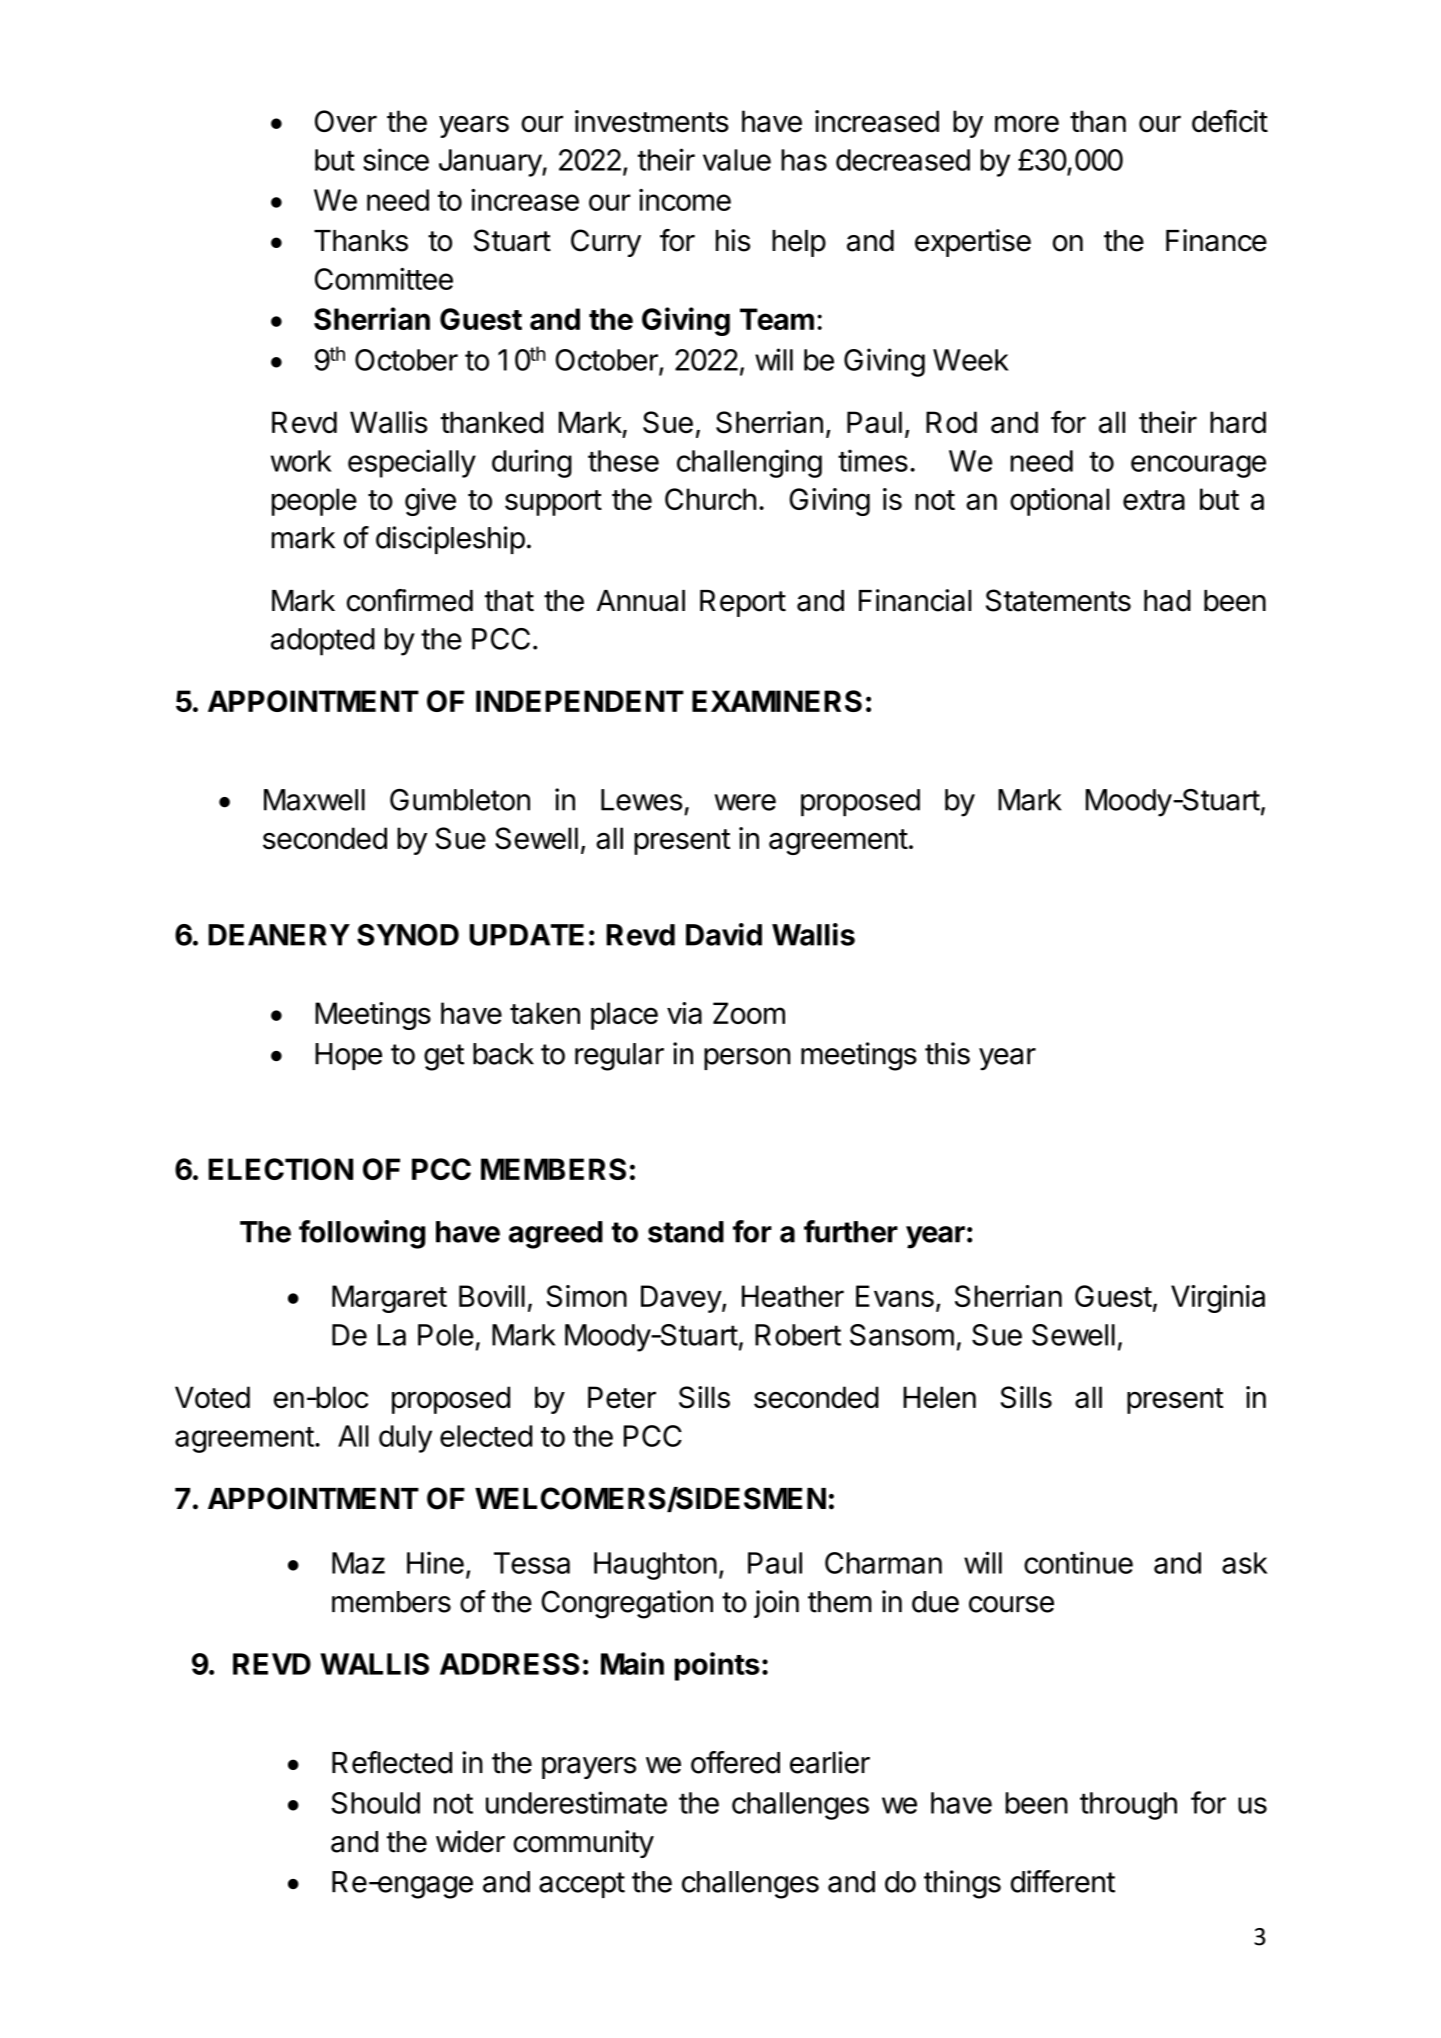  I want to click on this, so click(947, 1053).
